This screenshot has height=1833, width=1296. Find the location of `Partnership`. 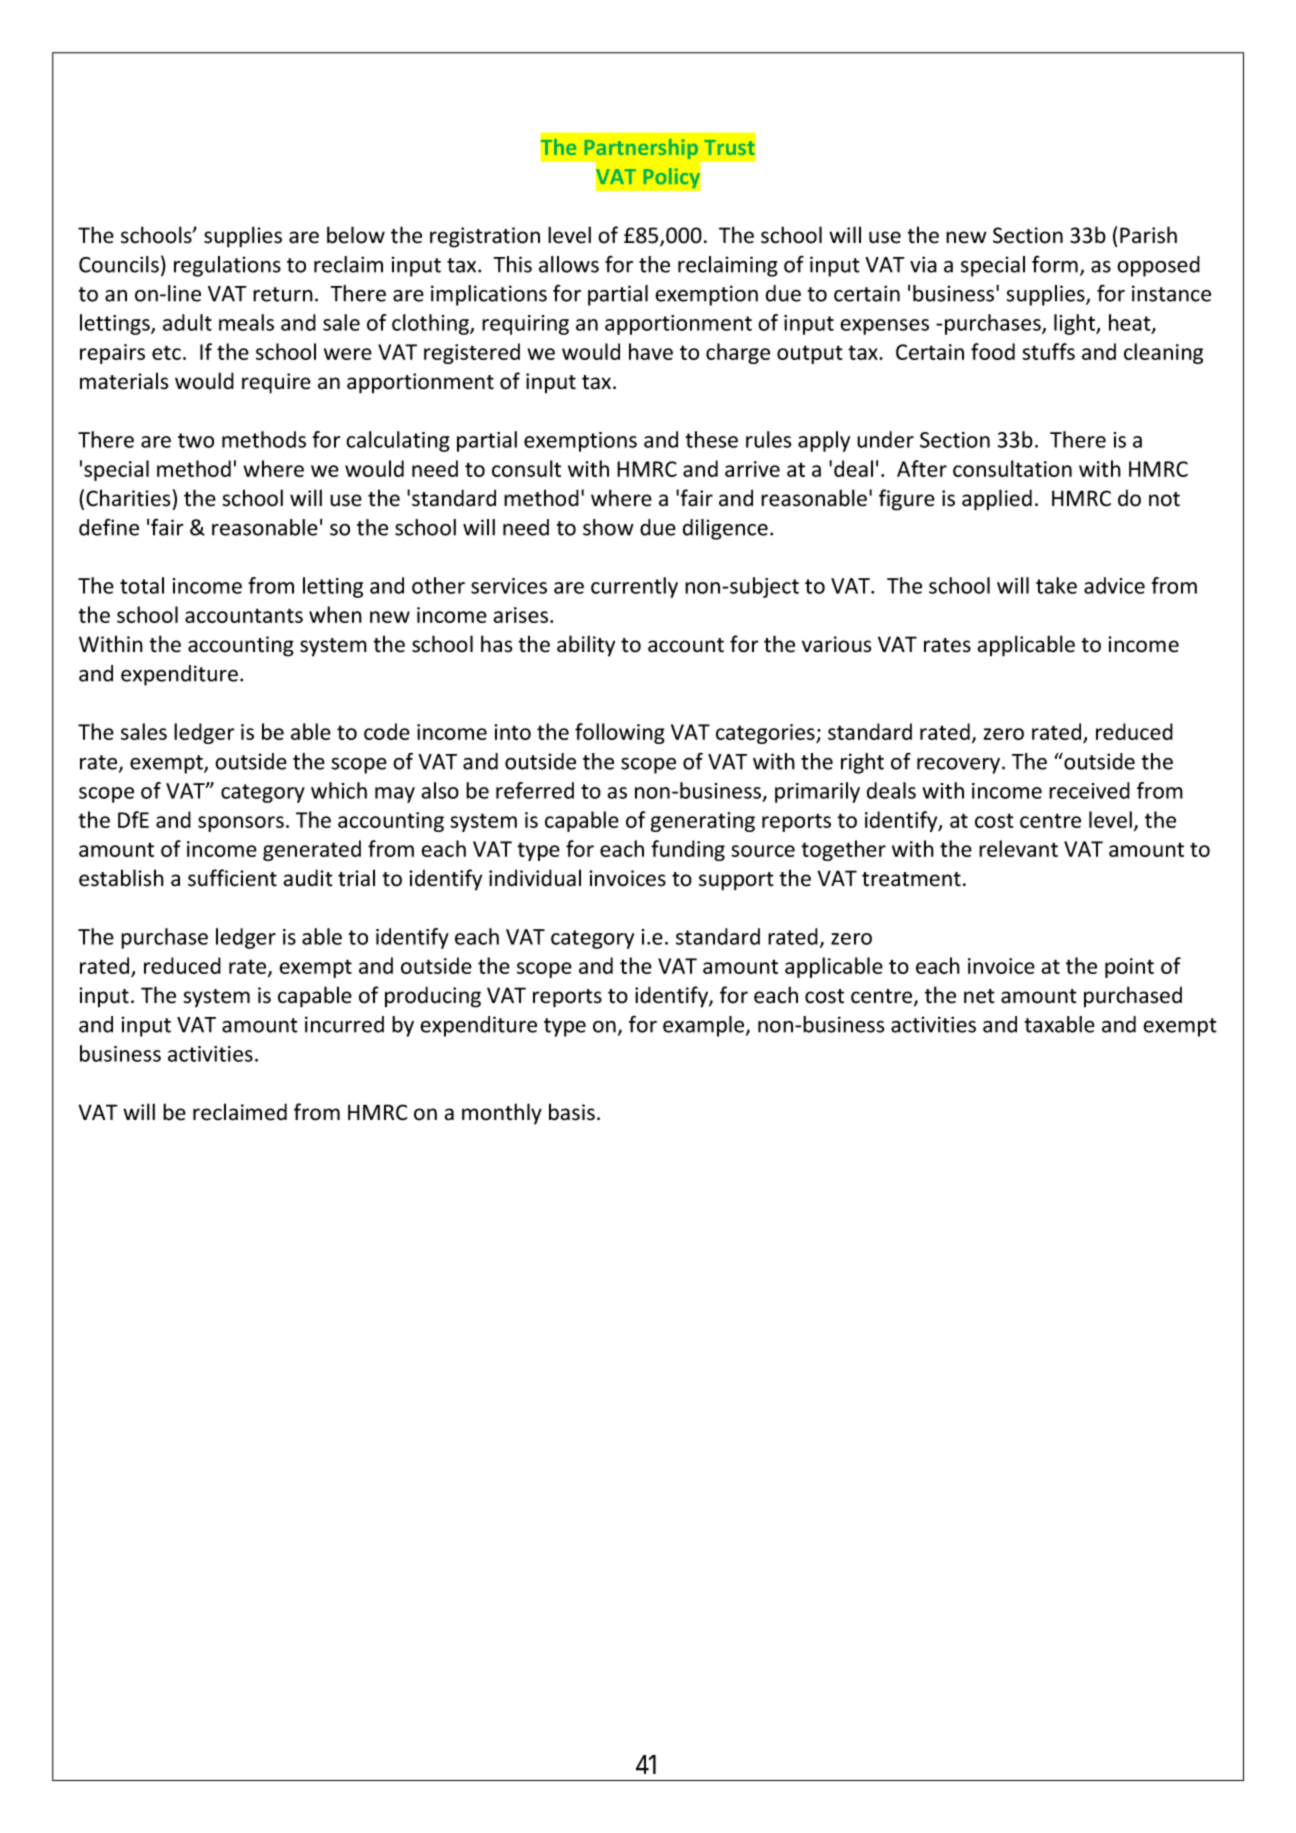

Partnership is located at coordinates (641, 149).
